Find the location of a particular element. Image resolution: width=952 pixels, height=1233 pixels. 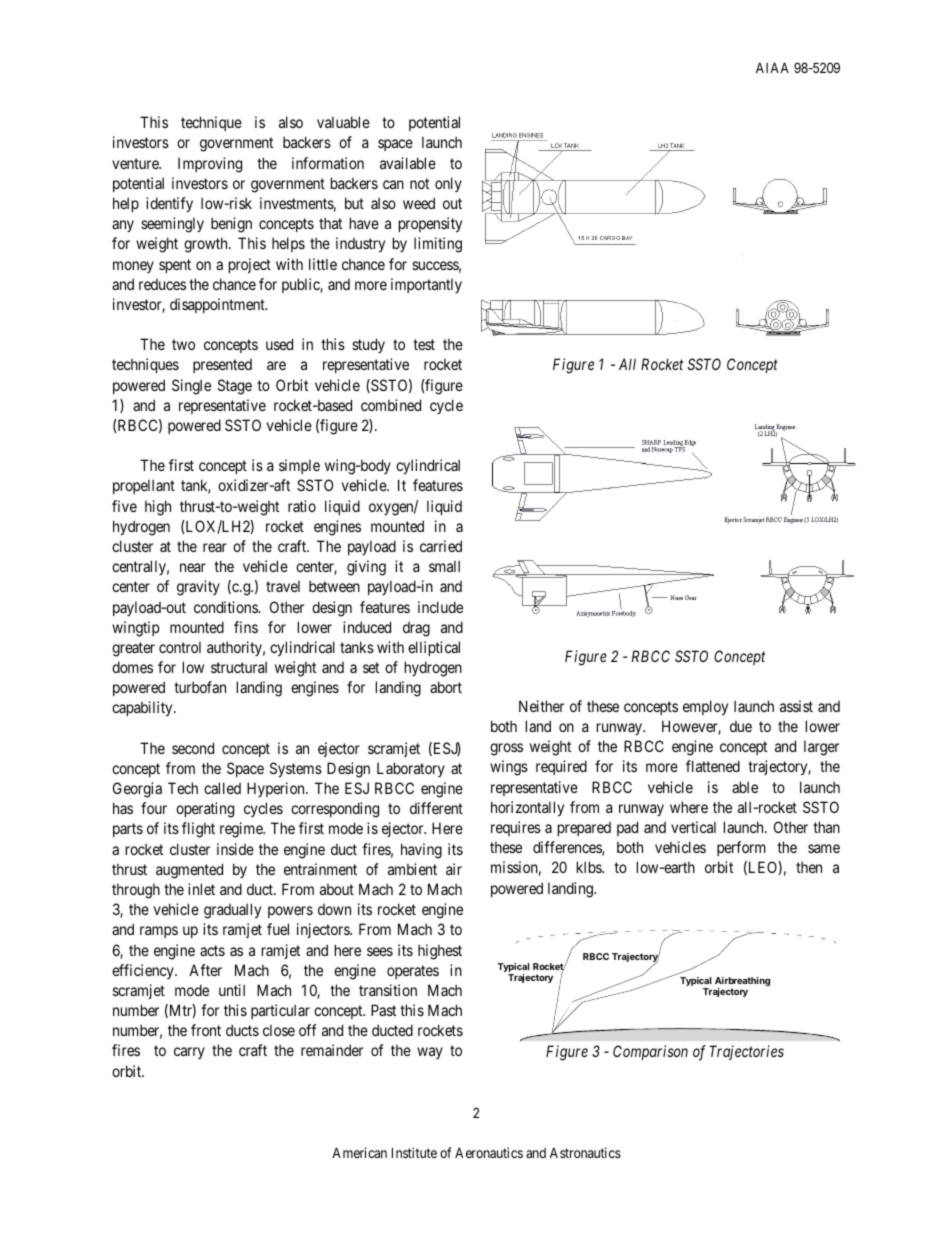

employ is located at coordinates (705, 707).
